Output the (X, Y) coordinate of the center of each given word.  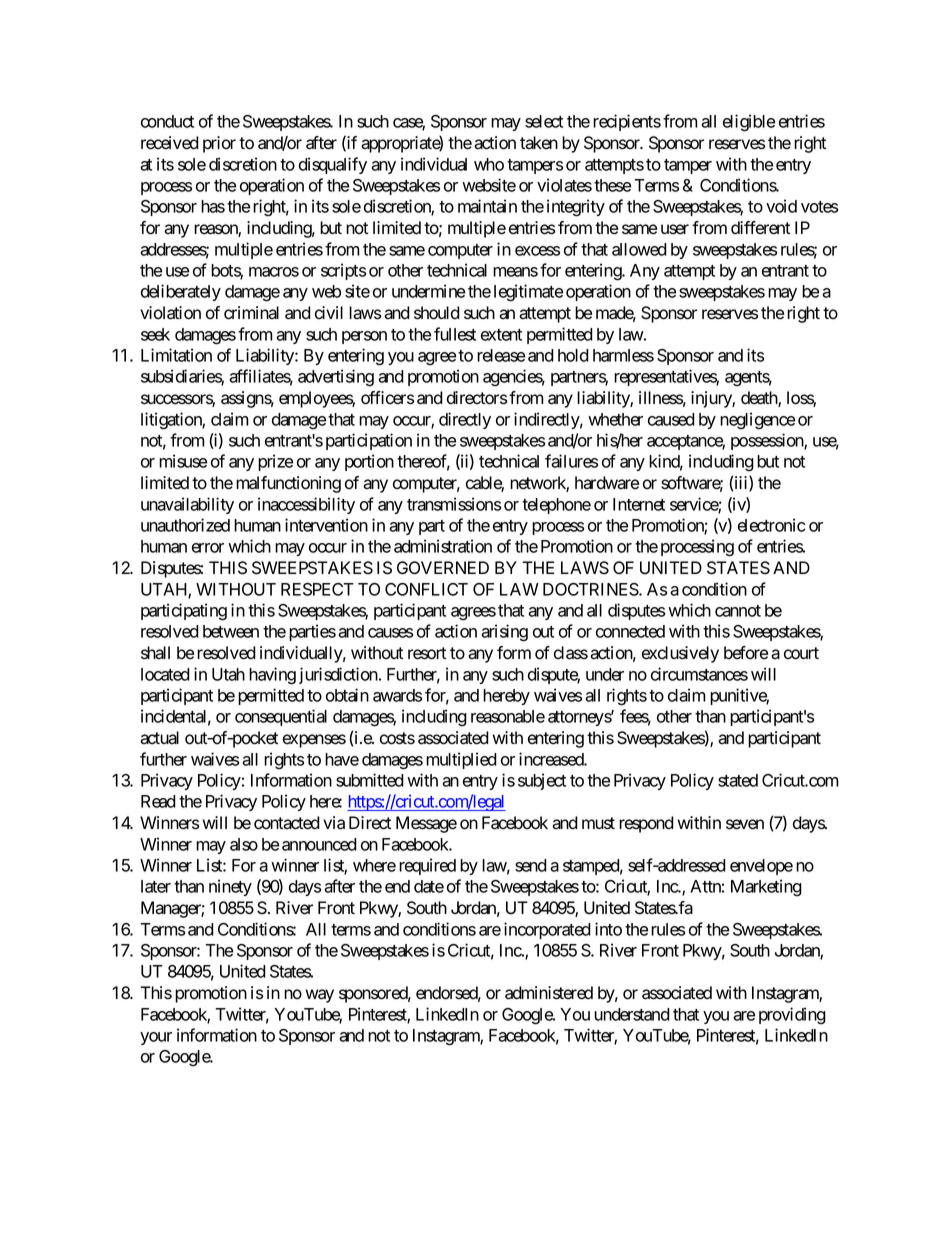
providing (792, 1016)
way (319, 996)
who (489, 164)
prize (275, 462)
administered (549, 993)
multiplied (461, 760)
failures (571, 461)
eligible (749, 123)
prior (219, 144)
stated (738, 780)
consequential (281, 717)
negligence (757, 421)
